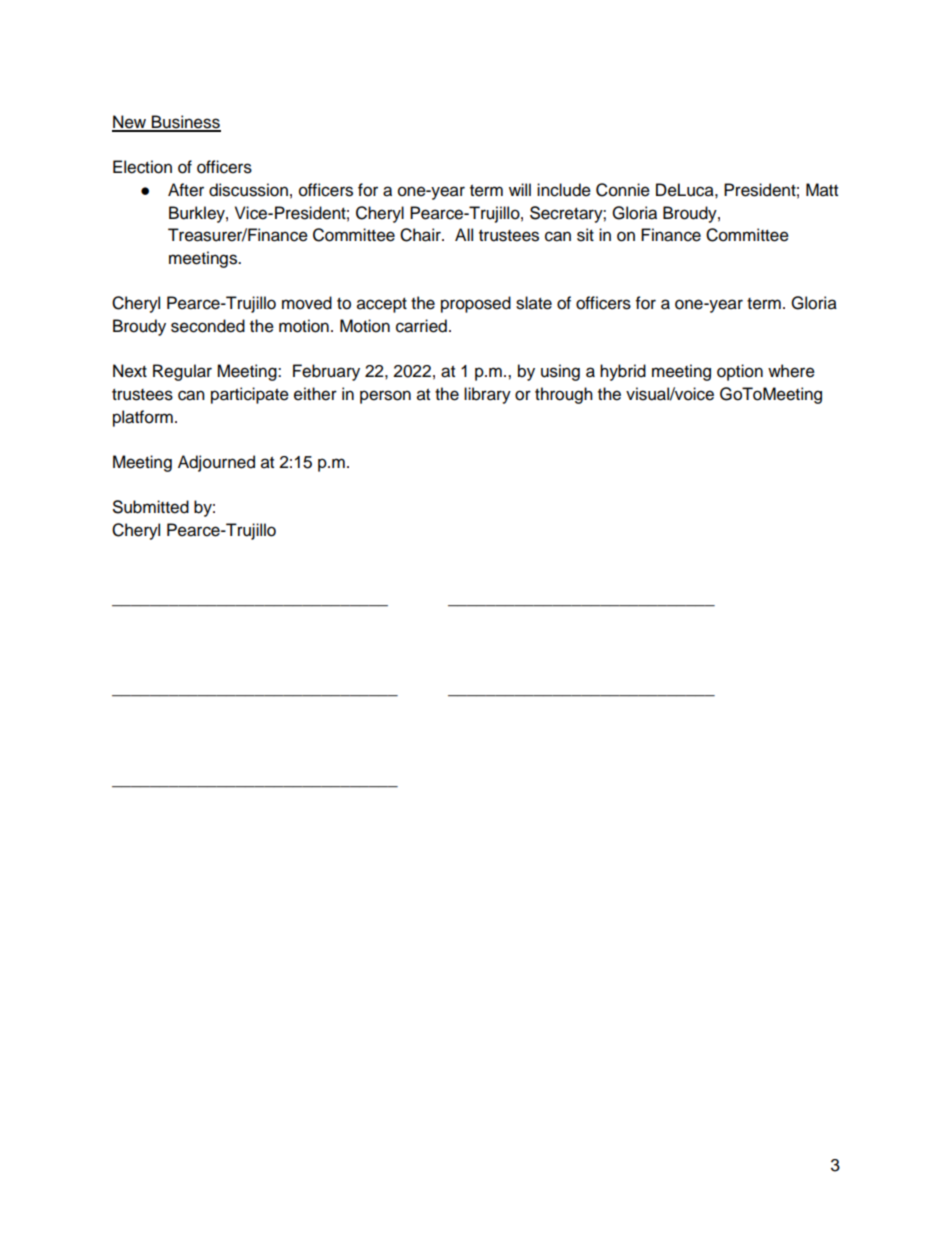 The image size is (952, 1233). Describe the element at coordinates (487, 395) in the document. I see `library` at that location.
